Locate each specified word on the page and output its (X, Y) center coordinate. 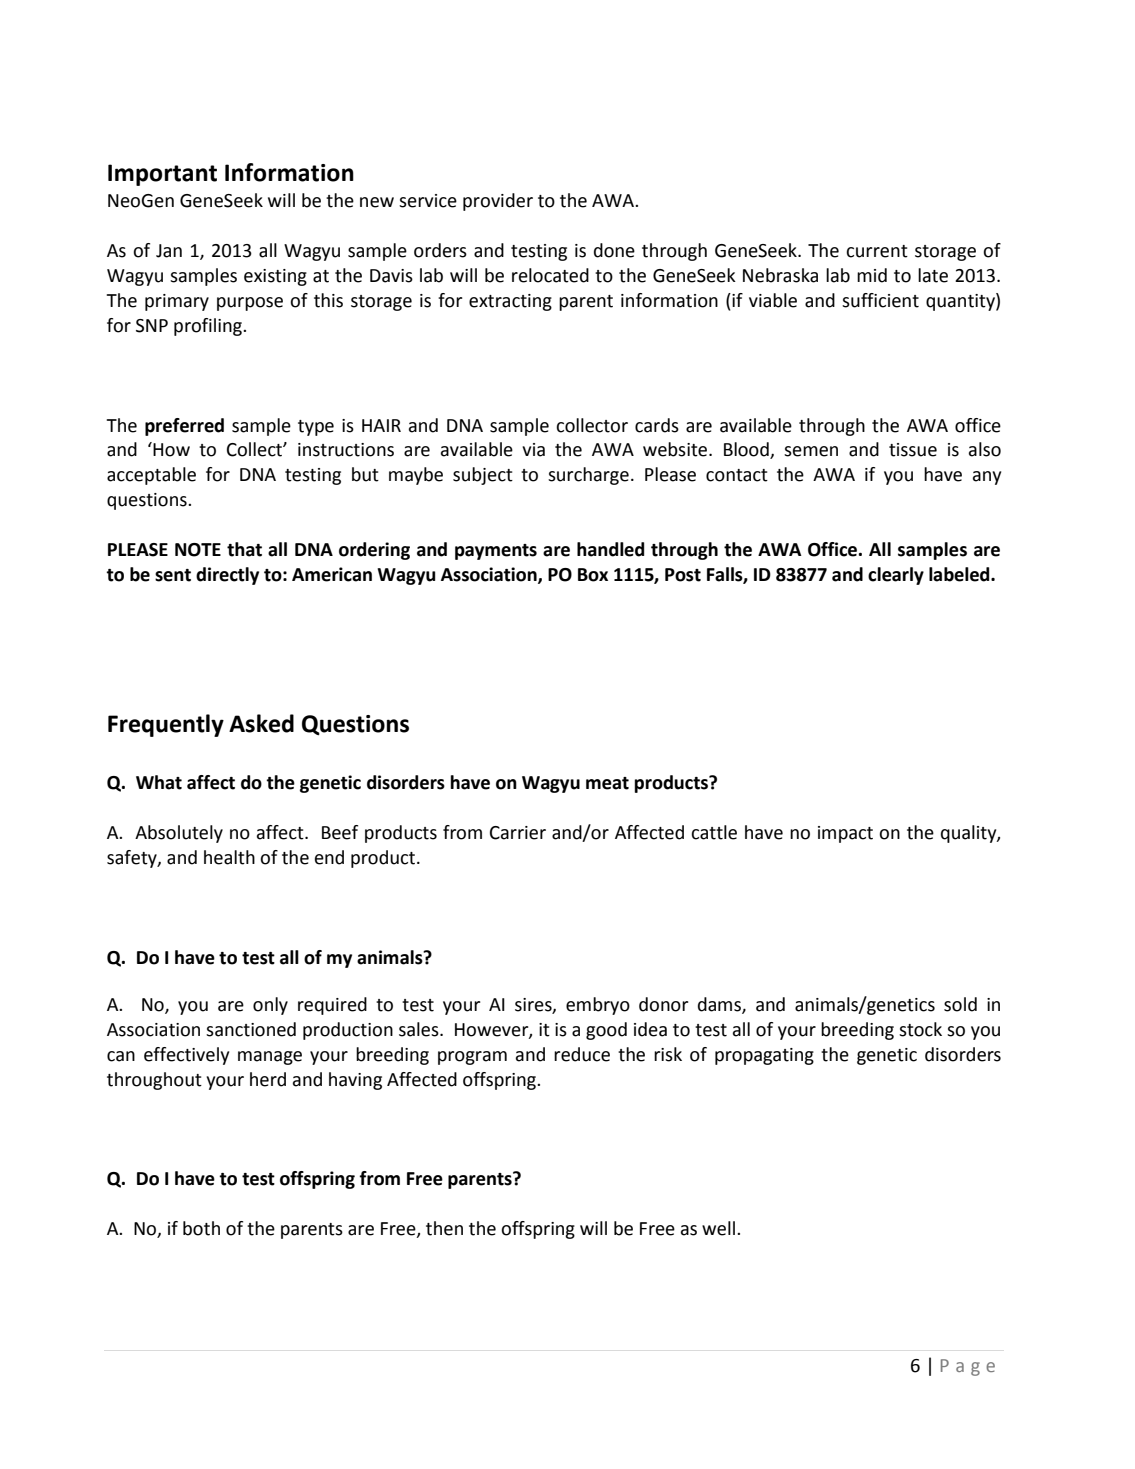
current (877, 251)
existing (275, 277)
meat (607, 783)
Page (968, 1367)
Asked (261, 723)
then (444, 1228)
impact (845, 834)
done (614, 250)
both (201, 1228)
